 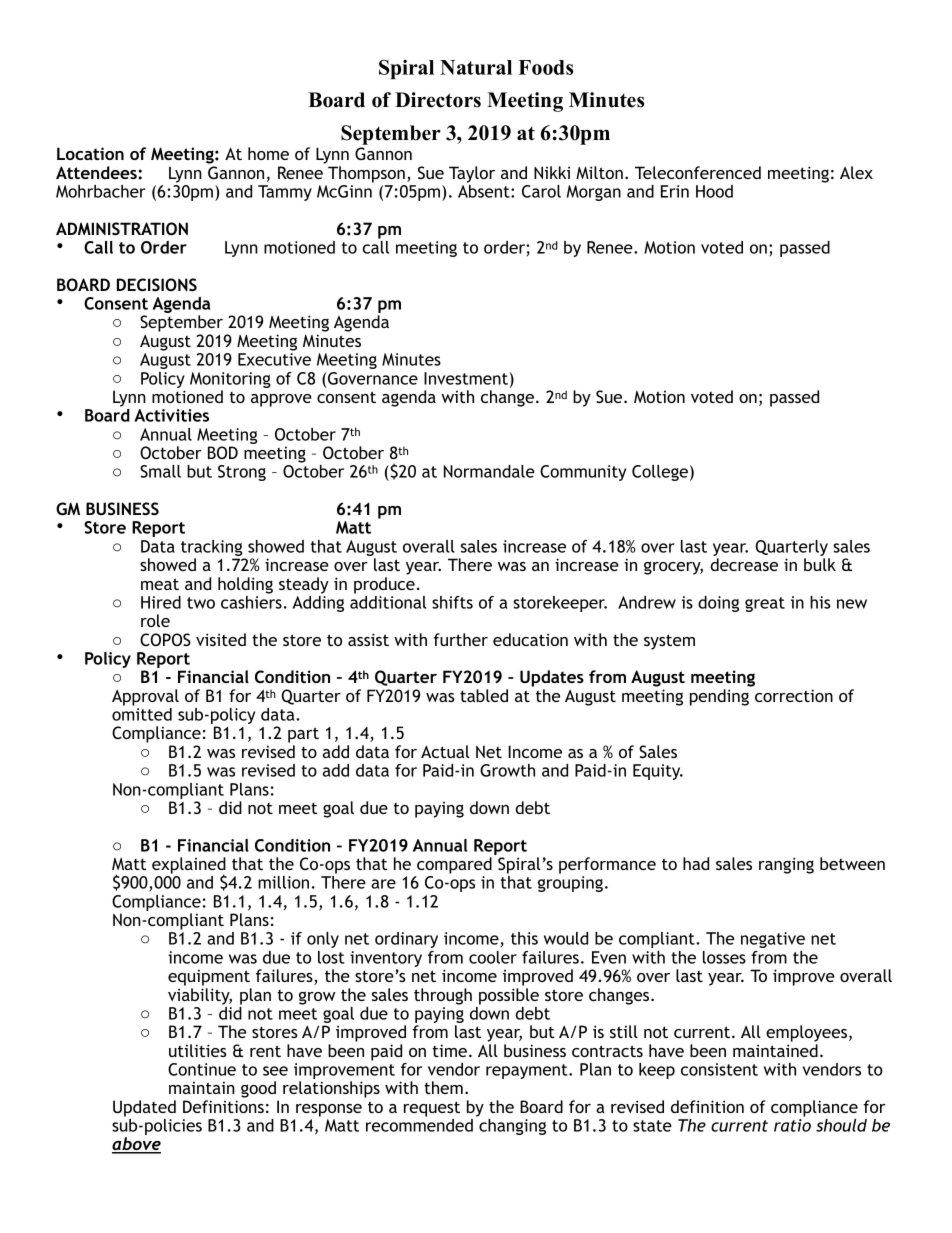 What do you see at coordinates (454, 865) in the screenshot?
I see `compared` at bounding box center [454, 865].
